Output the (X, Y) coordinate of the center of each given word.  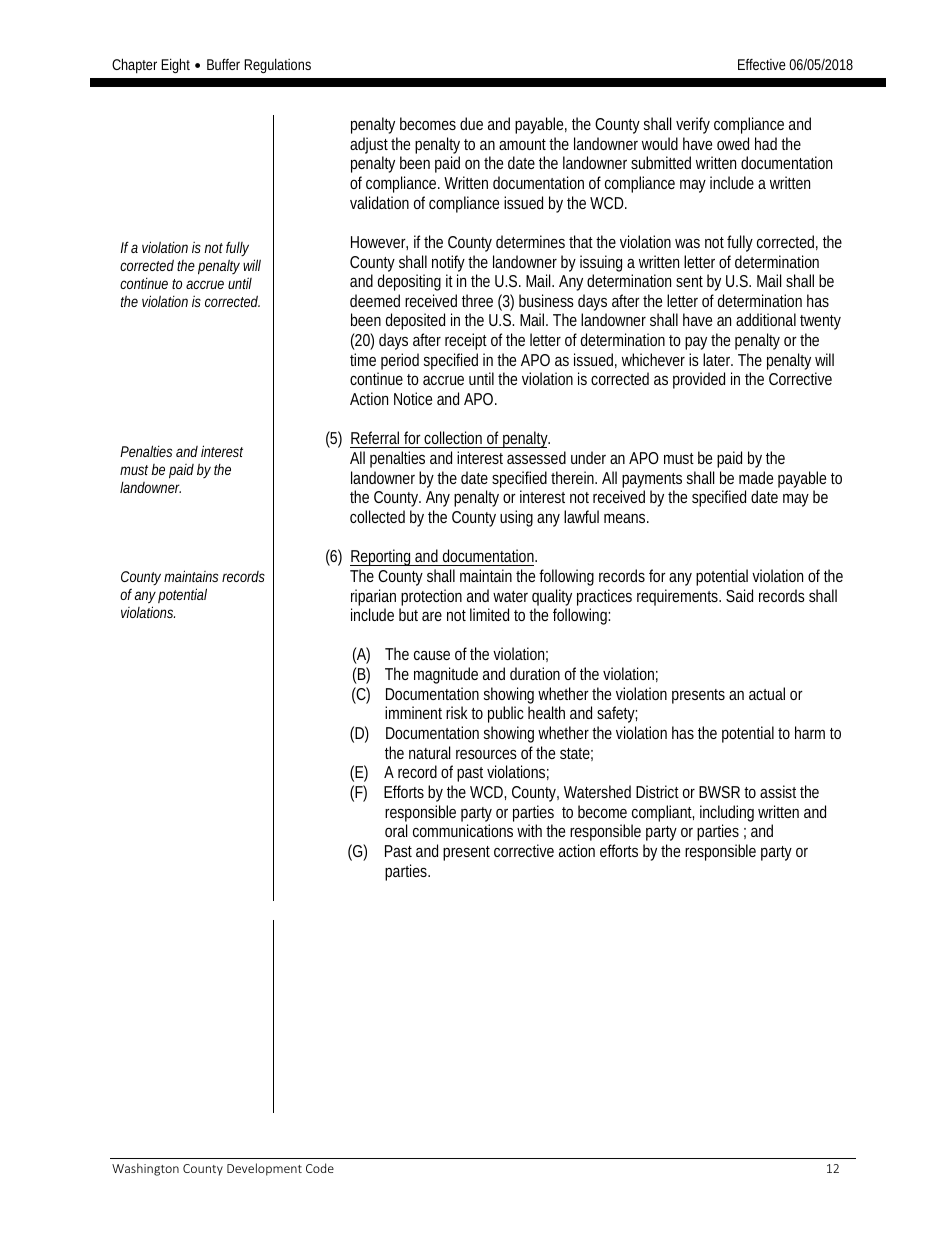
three (477, 300)
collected (377, 516)
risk (457, 712)
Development (264, 1169)
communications (463, 830)
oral (396, 830)
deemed (375, 300)
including (727, 815)
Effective (762, 64)
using (516, 518)
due (471, 123)
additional (766, 319)
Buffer (223, 64)
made (756, 477)
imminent (413, 712)
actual (767, 693)
